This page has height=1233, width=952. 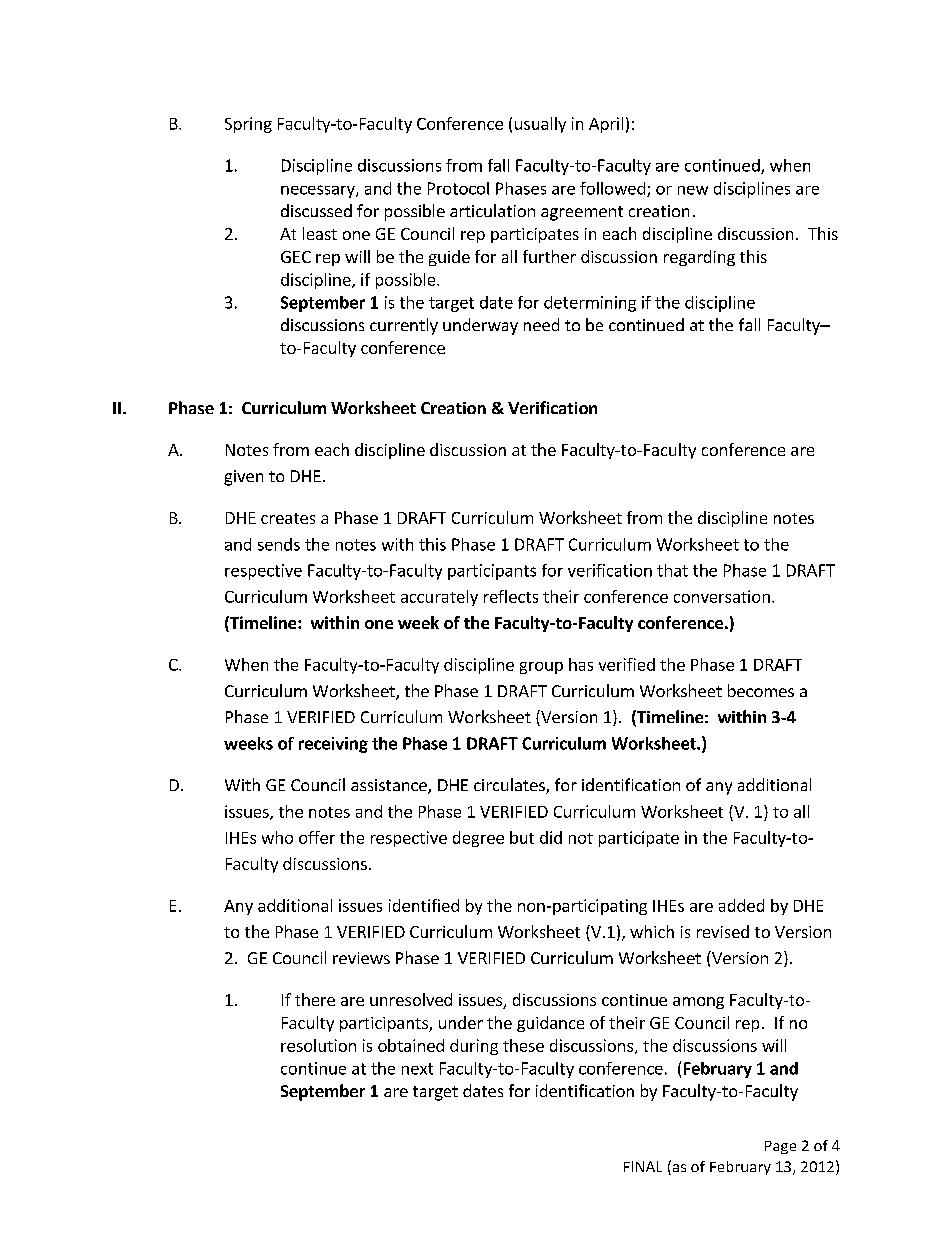 I want to click on added, so click(x=741, y=905).
